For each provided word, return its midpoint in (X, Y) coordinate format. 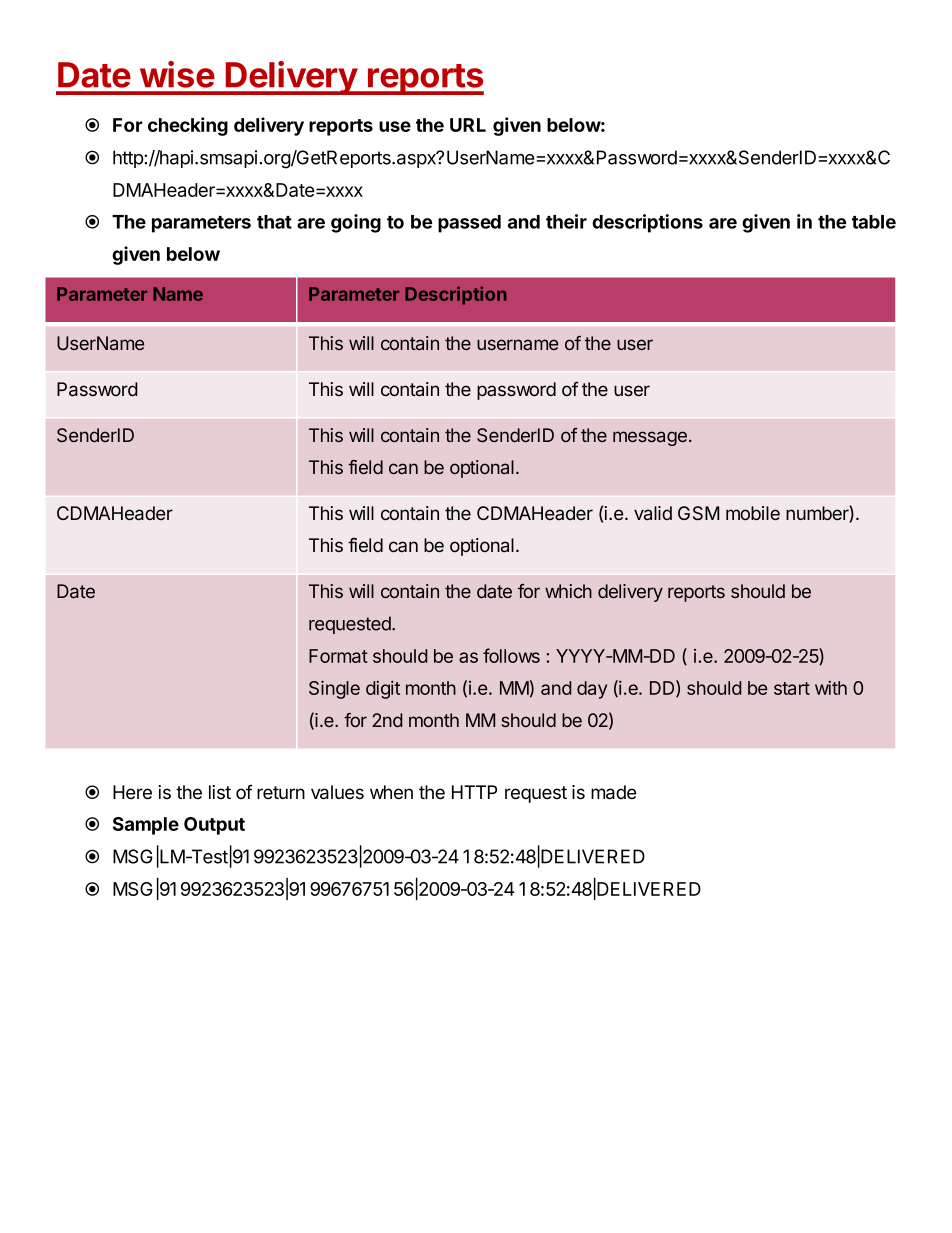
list (220, 792)
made (613, 792)
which (568, 591)
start (792, 688)
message (650, 438)
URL (468, 125)
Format (338, 656)
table (874, 222)
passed (469, 224)
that (274, 222)
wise (177, 74)
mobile (753, 513)
